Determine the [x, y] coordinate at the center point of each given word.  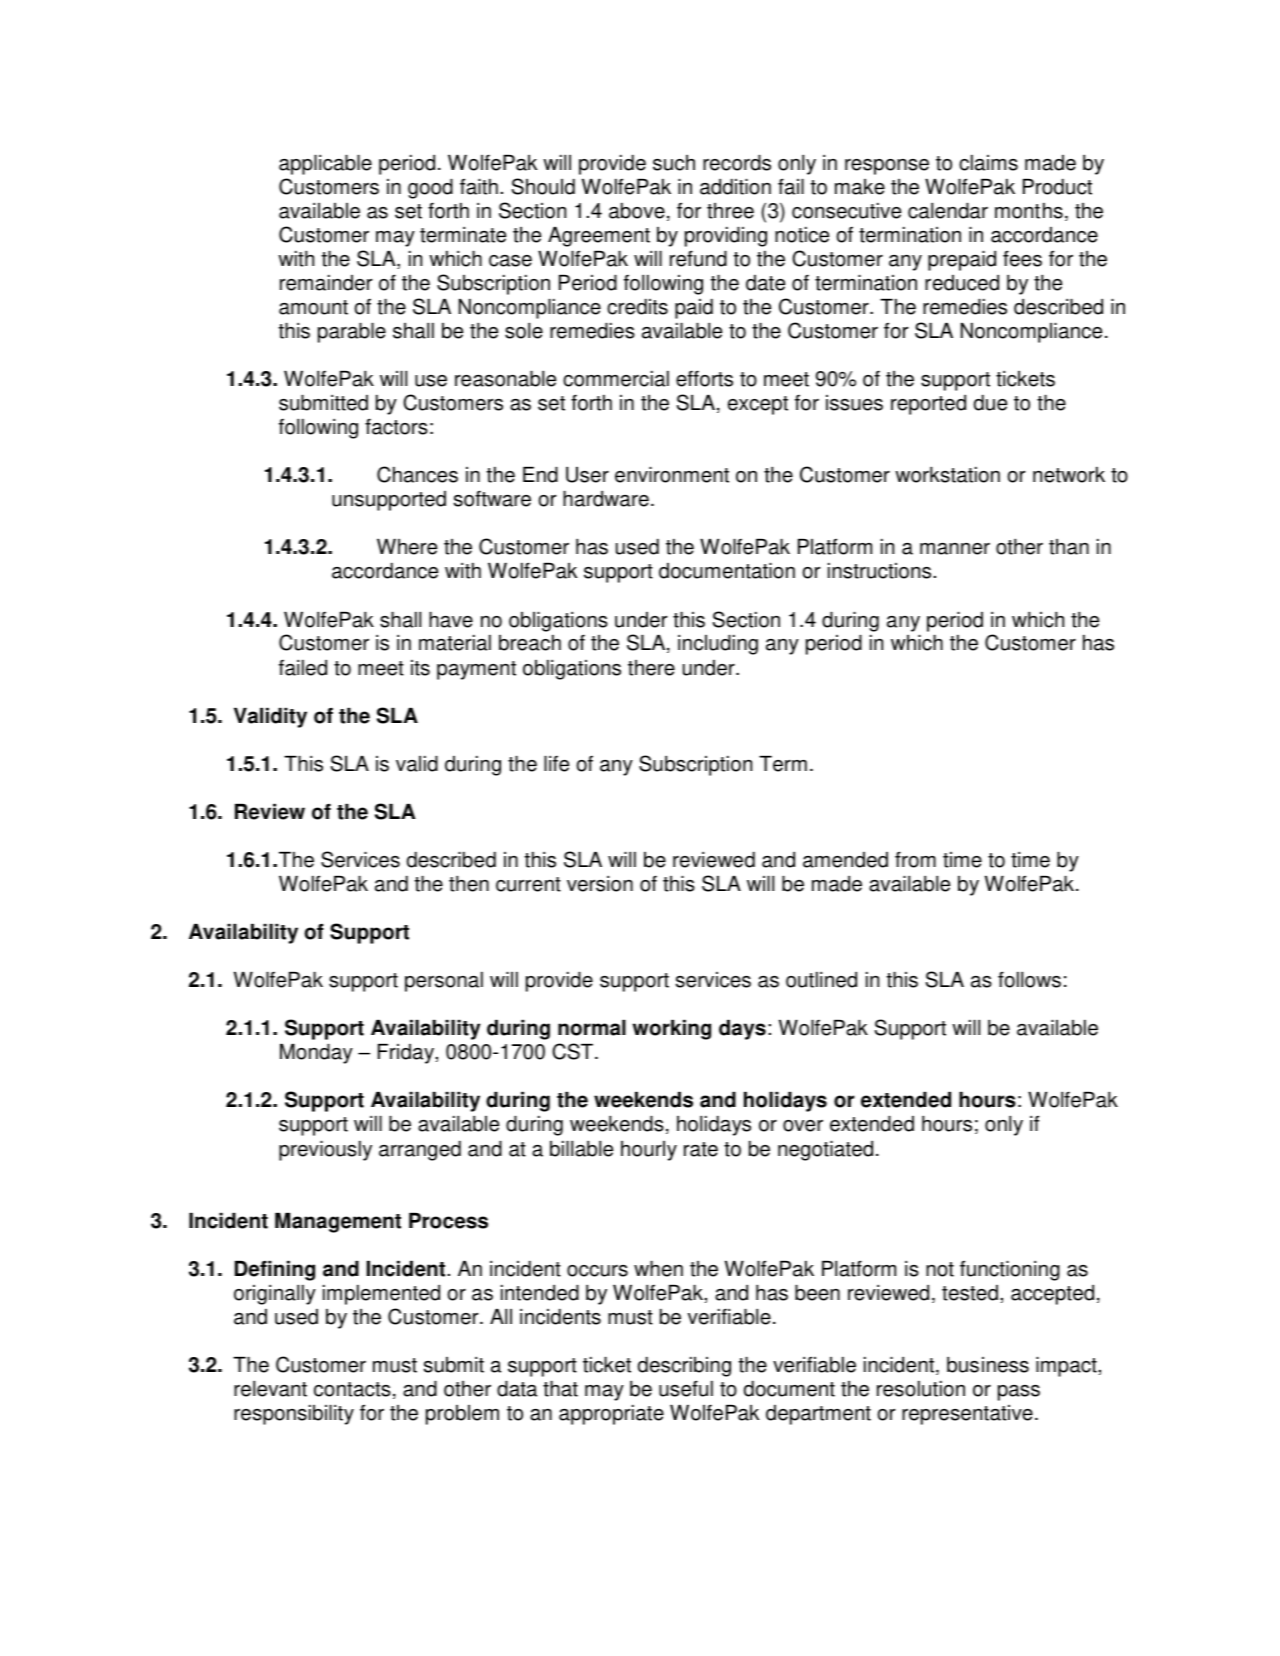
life [556, 764]
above [637, 211]
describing [684, 1367]
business [988, 1365]
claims [988, 163]
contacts [352, 1389]
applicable [325, 165]
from [915, 859]
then [469, 884]
